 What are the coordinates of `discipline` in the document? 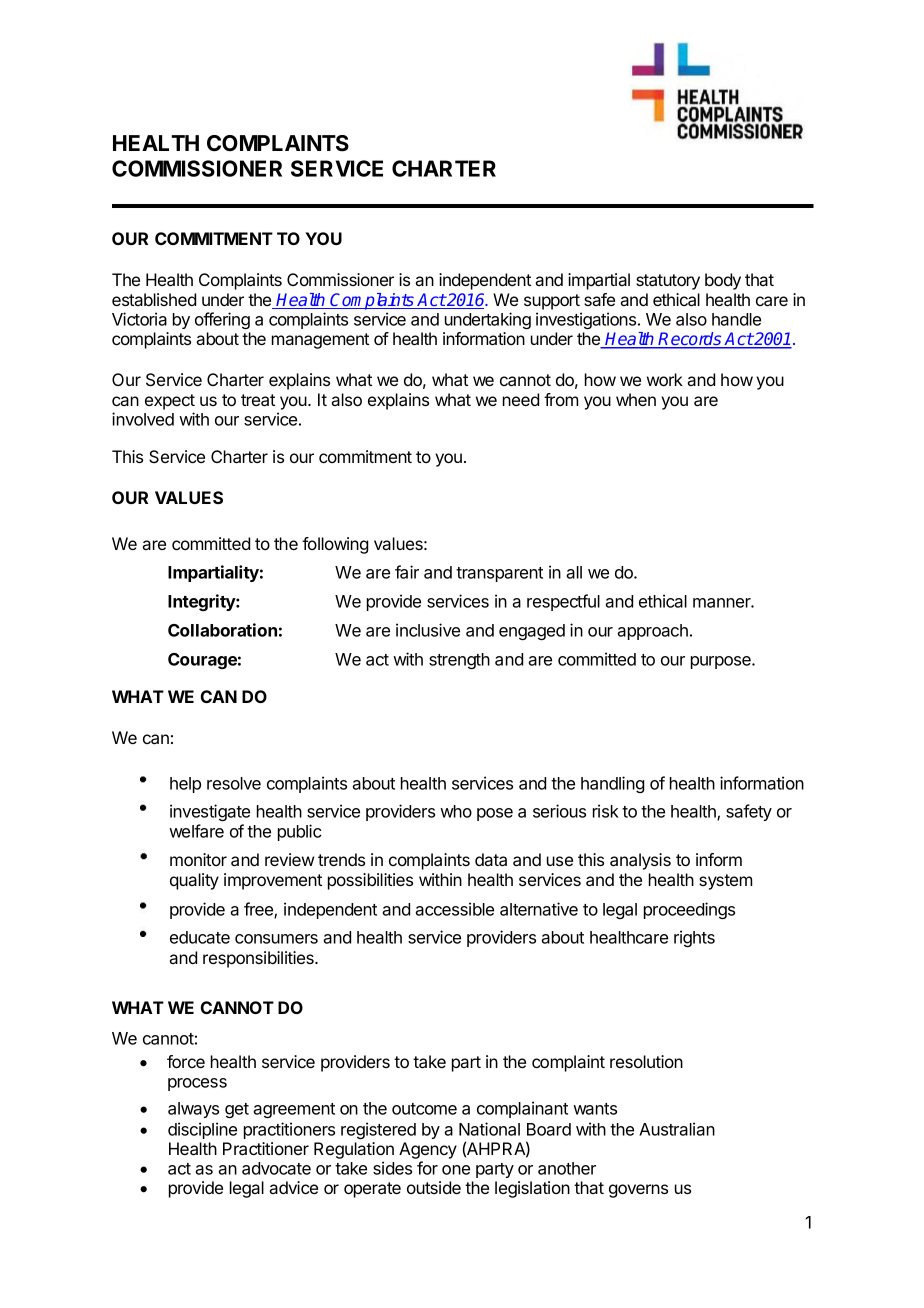 It's located at (202, 1130).
